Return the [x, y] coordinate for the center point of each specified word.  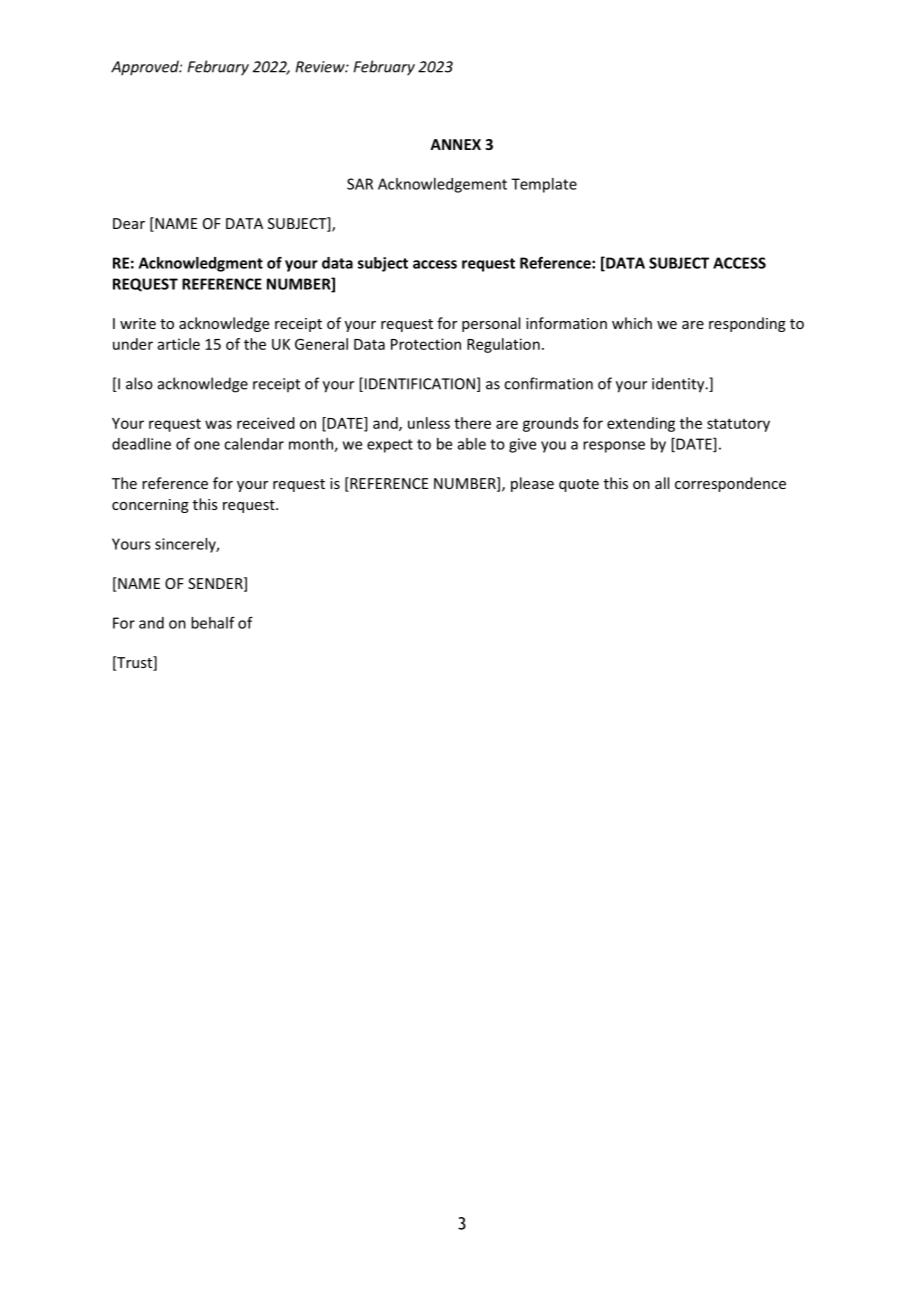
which [632, 323]
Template [544, 185]
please [532, 484]
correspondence [730, 484]
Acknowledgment [201, 264]
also [139, 383]
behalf [213, 623]
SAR [360, 184]
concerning [150, 506]
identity [679, 385]
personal [491, 324]
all [662, 483]
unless [429, 423]
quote [579, 485]
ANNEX [455, 144]
